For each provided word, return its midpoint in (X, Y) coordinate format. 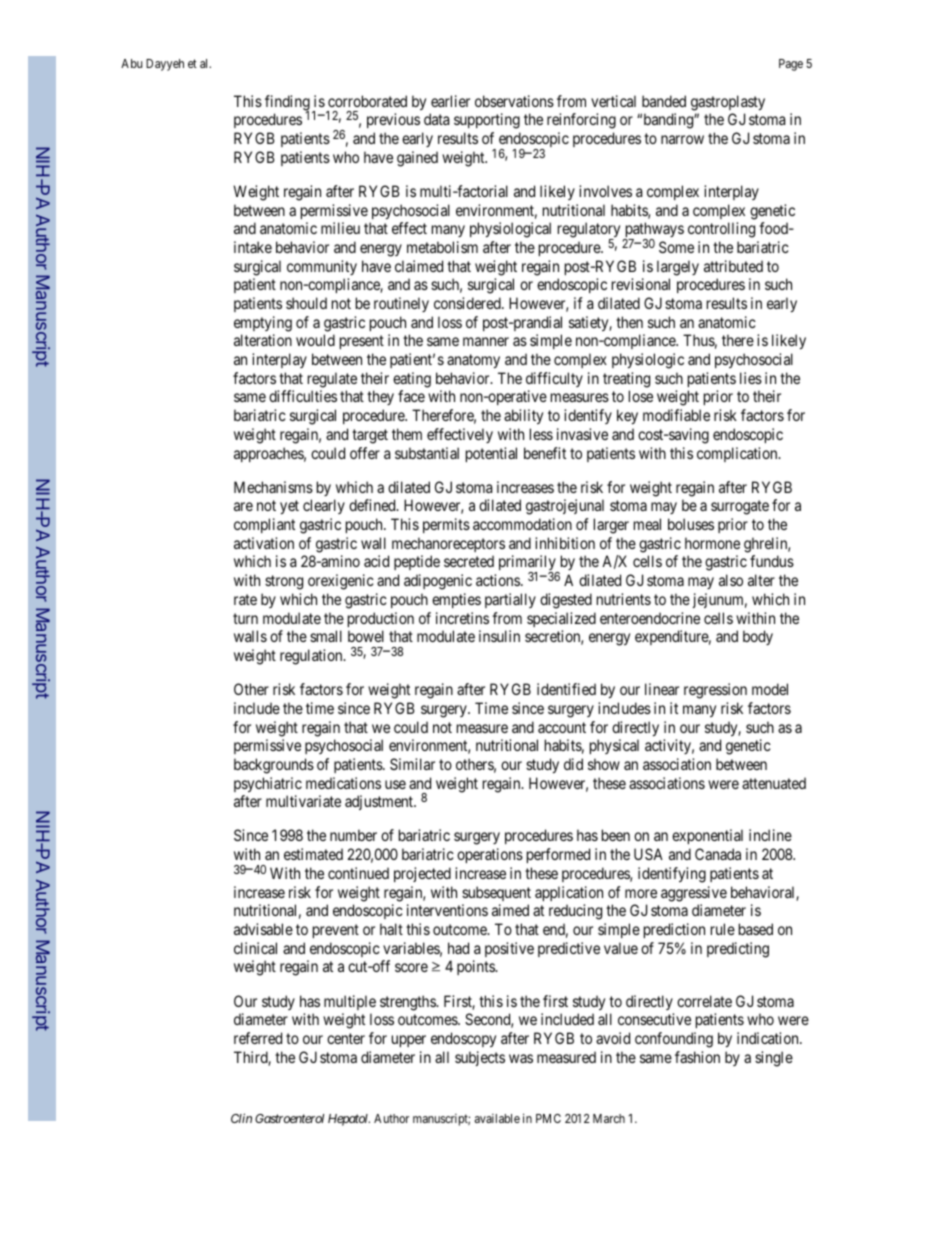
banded (664, 101)
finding (287, 104)
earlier (450, 101)
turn (245, 618)
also (731, 580)
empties (456, 600)
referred (258, 1038)
